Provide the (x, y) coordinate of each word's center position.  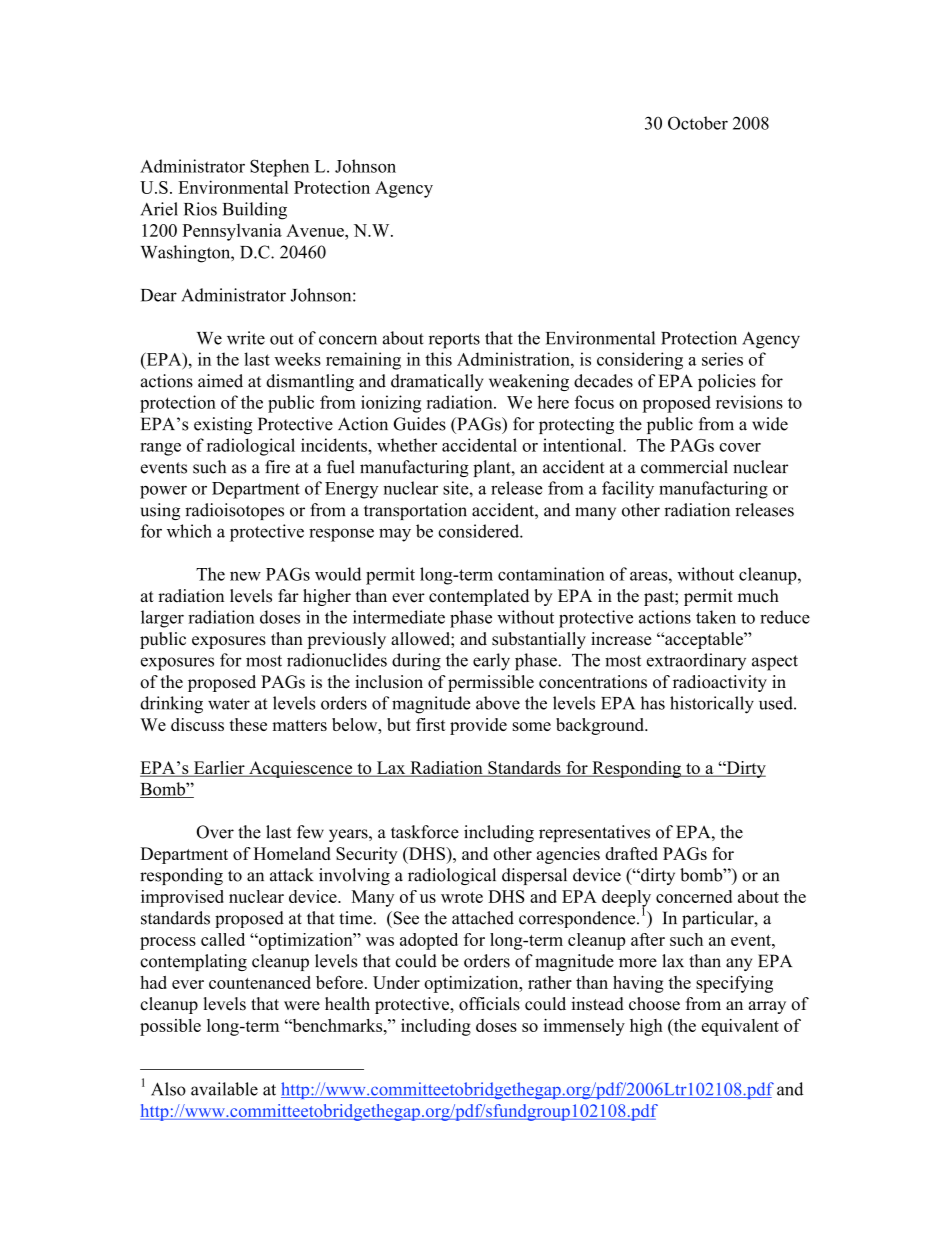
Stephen (279, 168)
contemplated (479, 597)
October (698, 123)
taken (716, 617)
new (245, 576)
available (224, 1089)
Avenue (316, 230)
